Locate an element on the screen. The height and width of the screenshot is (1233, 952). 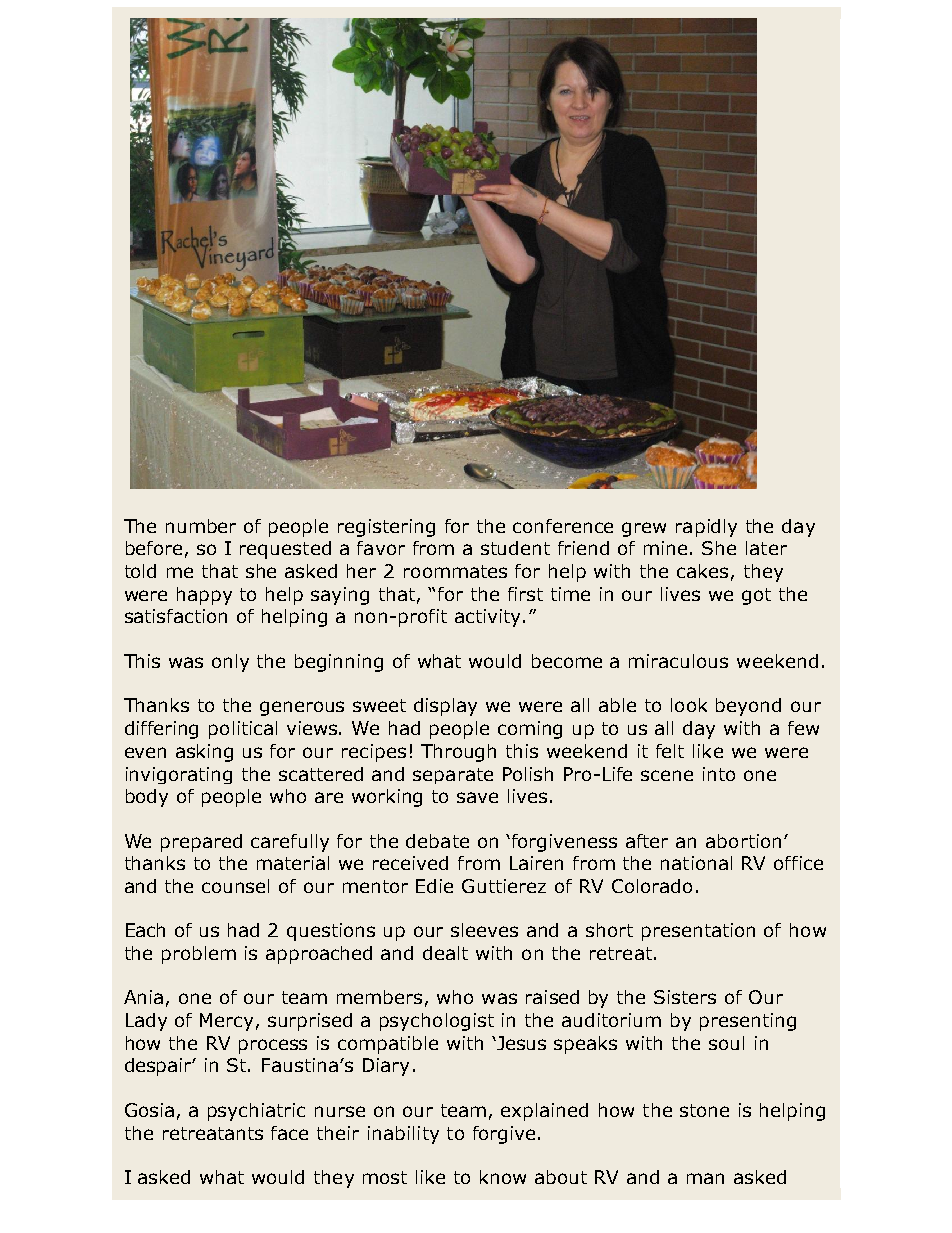
rapidly is located at coordinates (706, 528).
